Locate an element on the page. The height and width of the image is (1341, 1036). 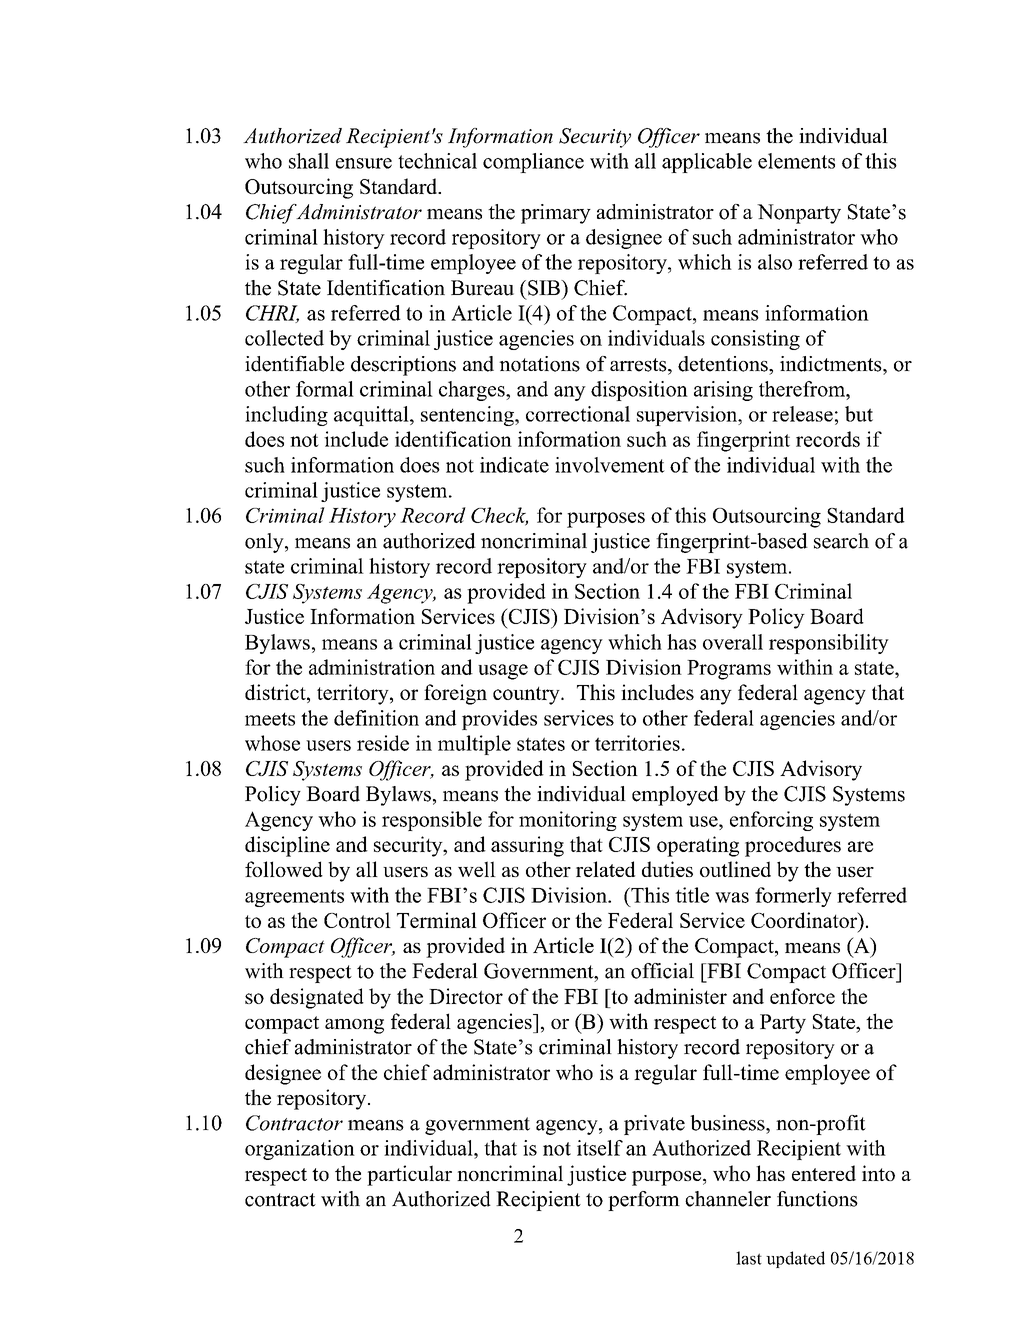
definition is located at coordinates (376, 718).
